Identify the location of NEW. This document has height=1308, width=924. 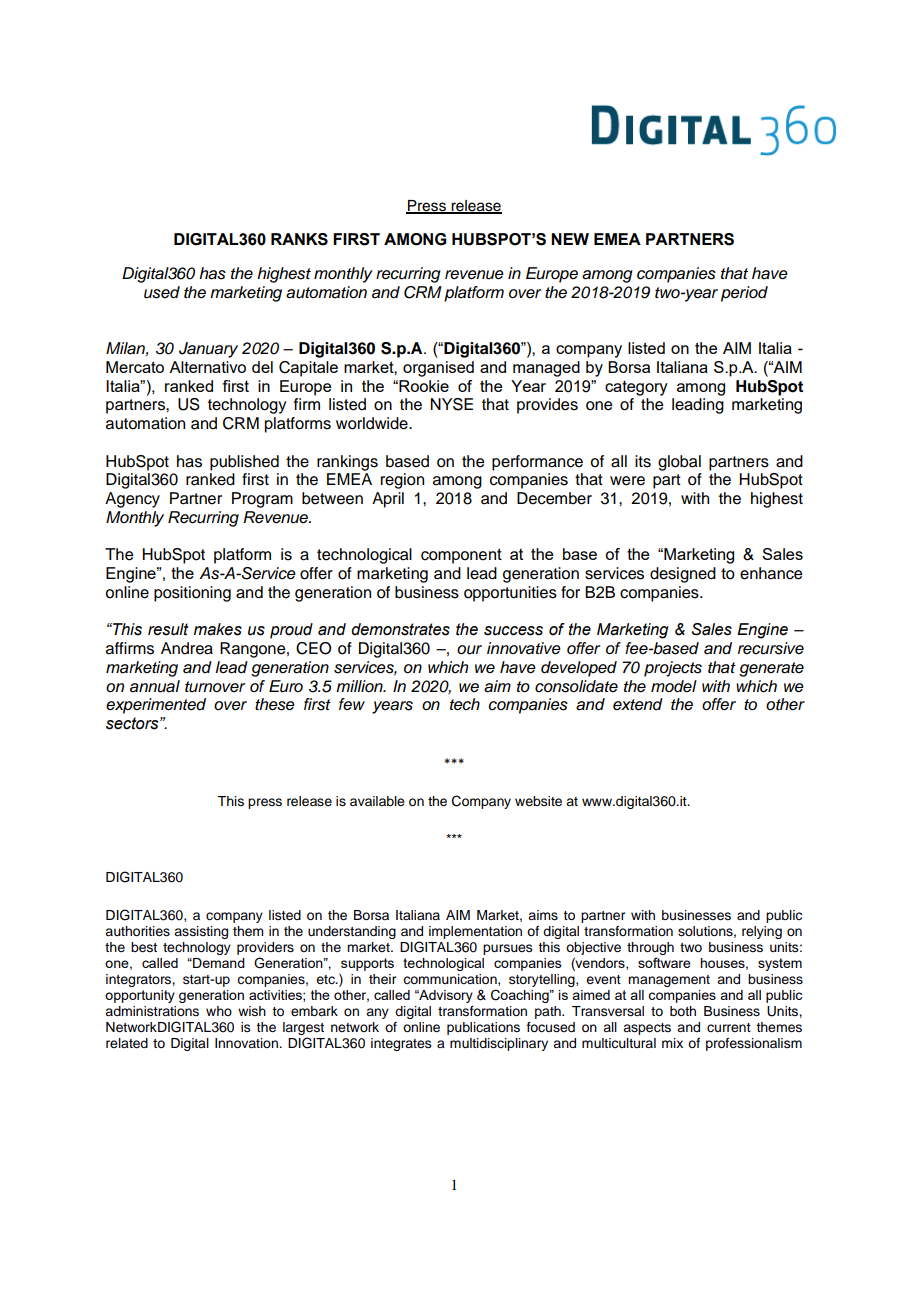
(570, 239).
